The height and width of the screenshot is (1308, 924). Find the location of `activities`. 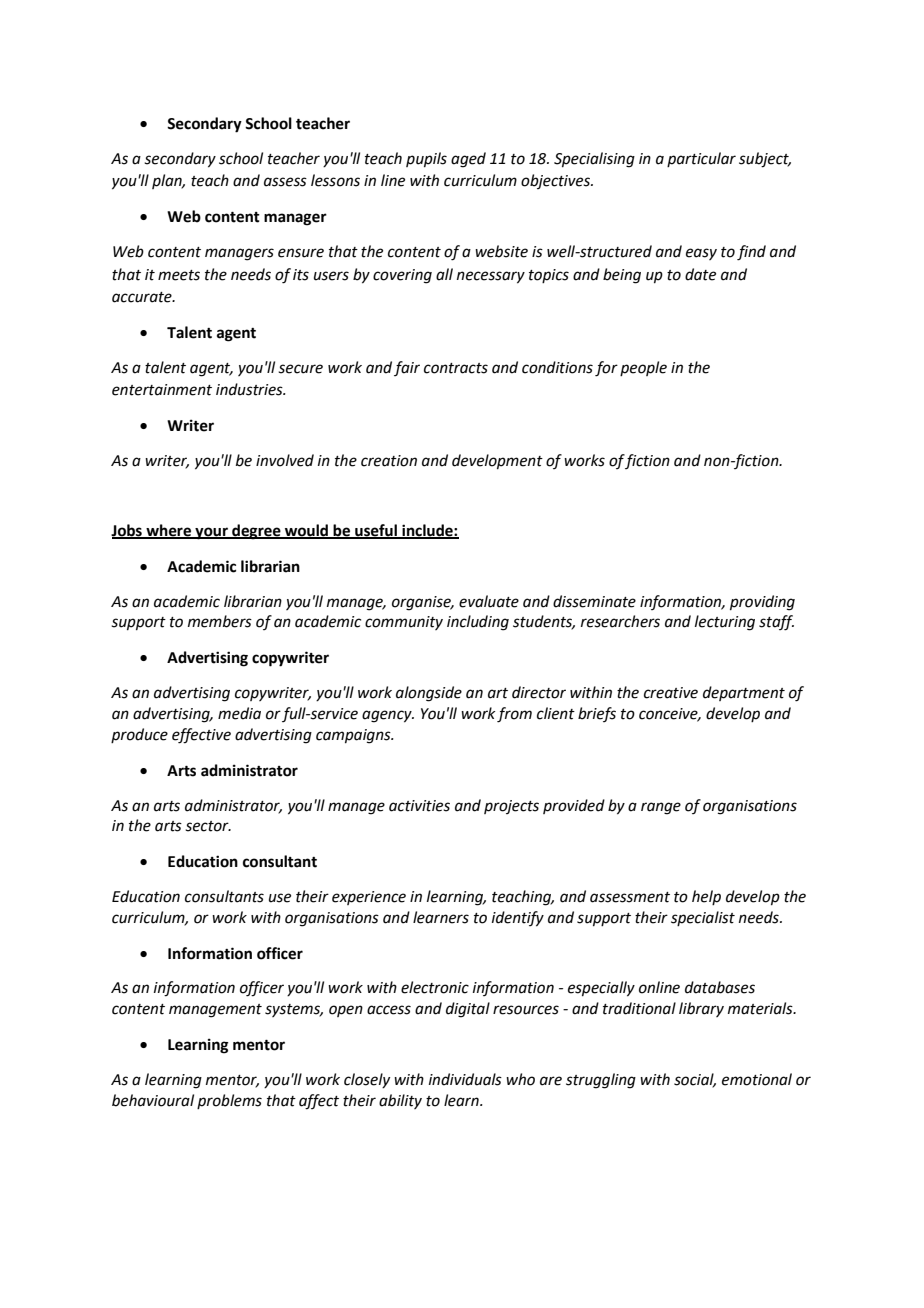

activities is located at coordinates (419, 806).
